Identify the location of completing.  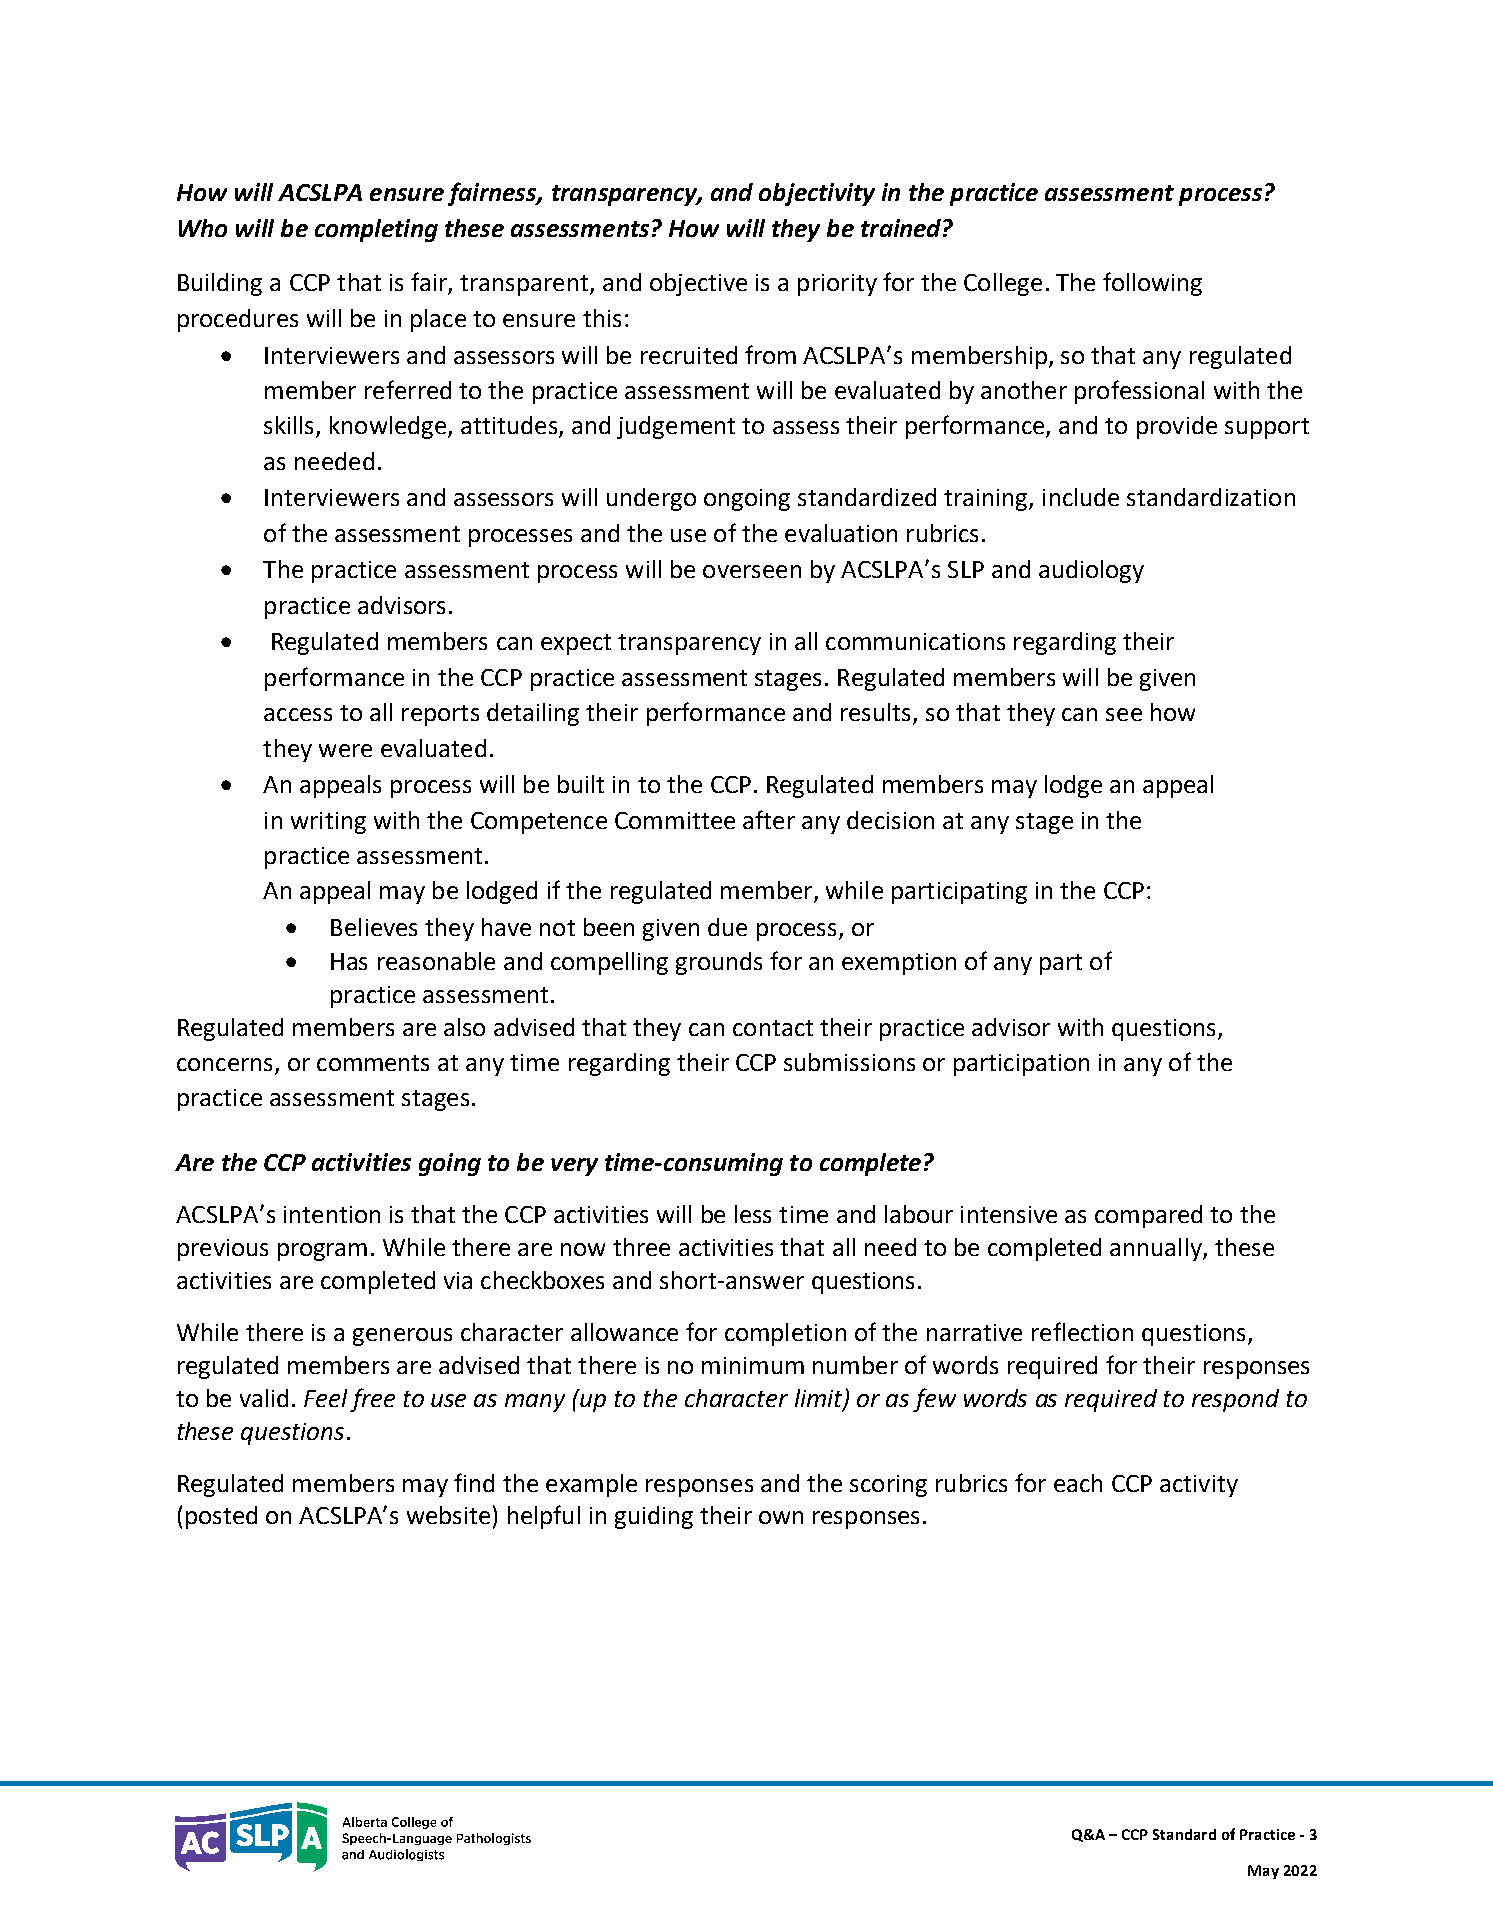
(376, 230).
